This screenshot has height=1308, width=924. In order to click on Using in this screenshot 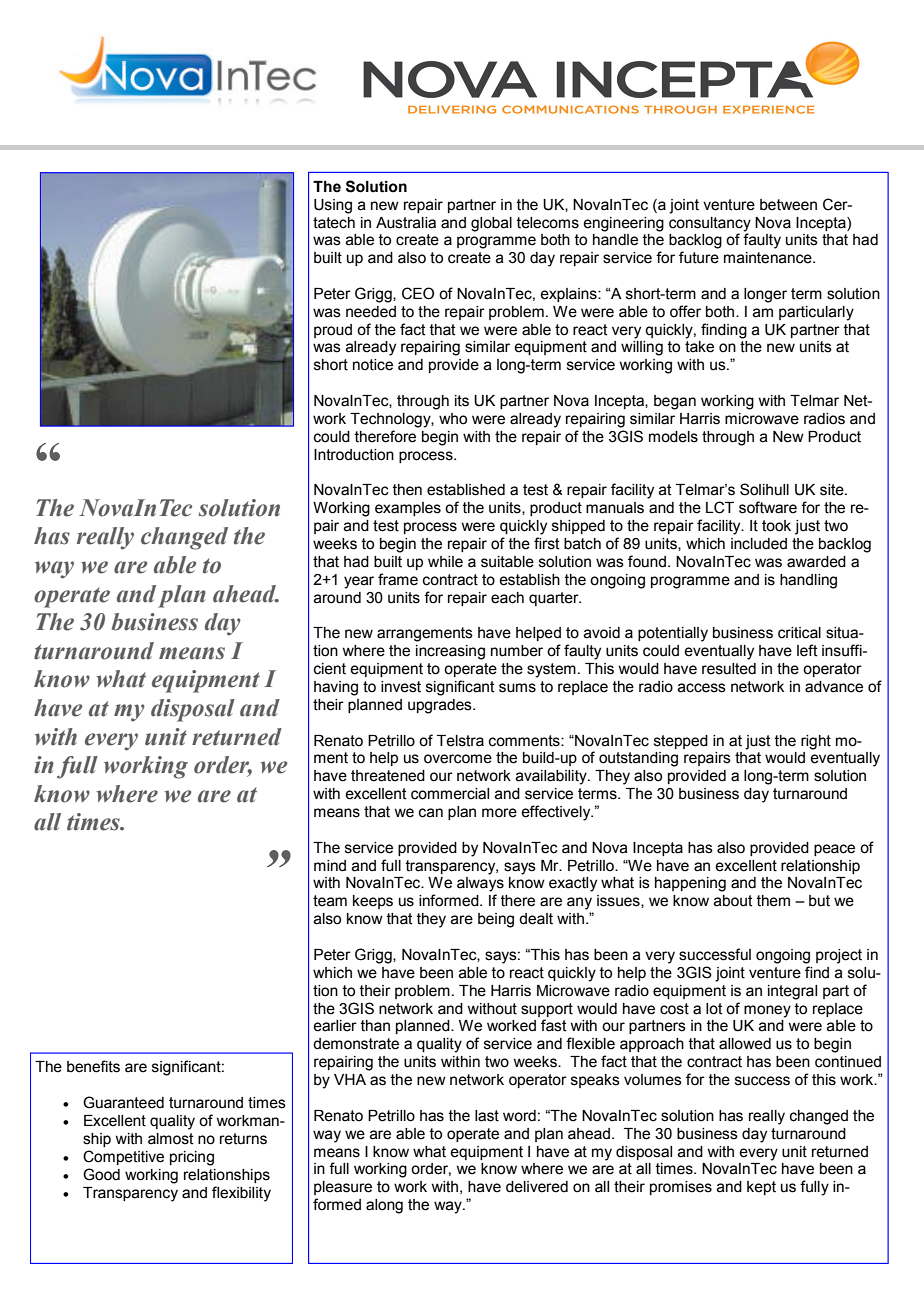, I will do `click(333, 206)`.
